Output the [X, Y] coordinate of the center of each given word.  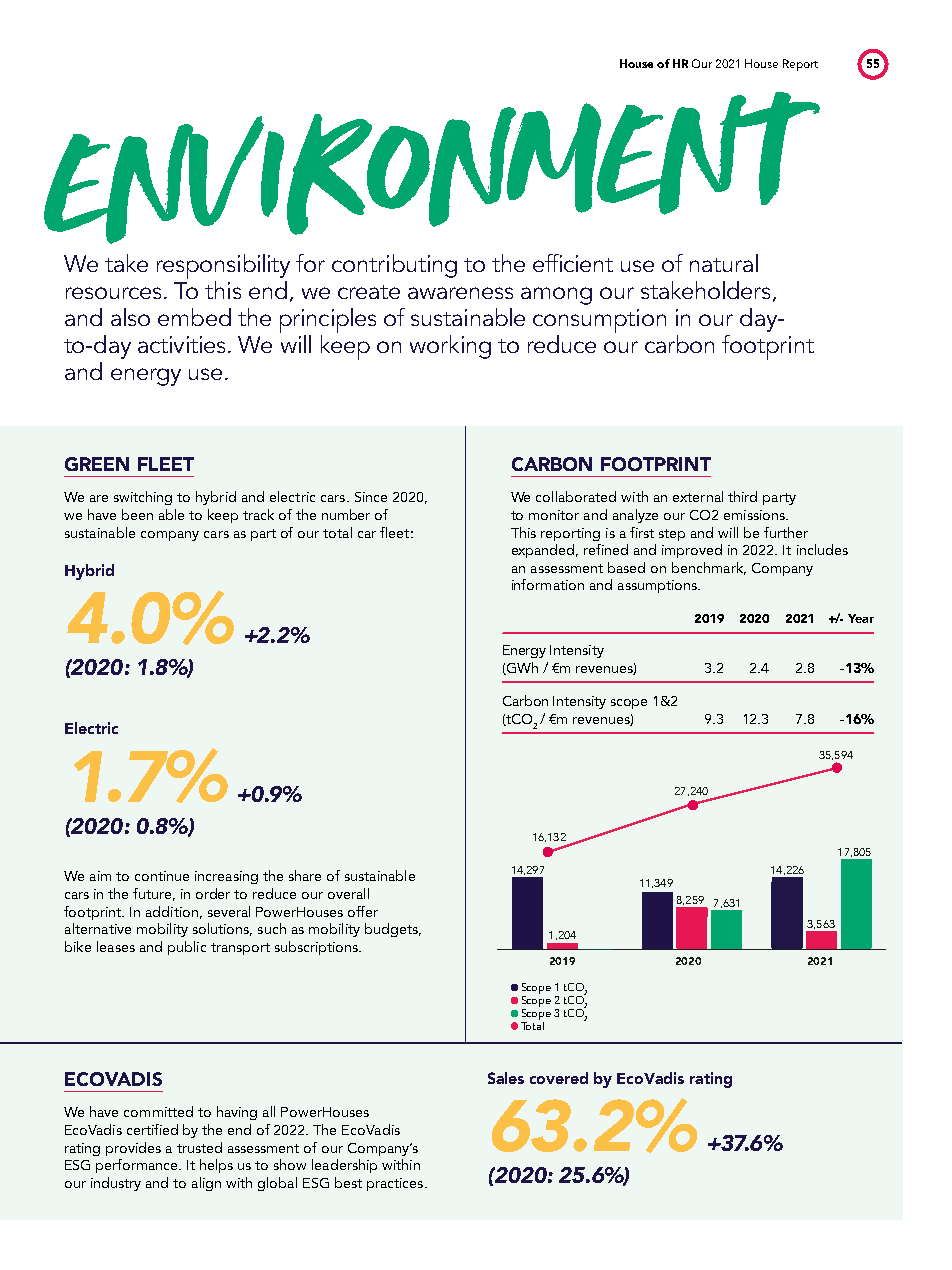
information [548, 584]
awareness [460, 293]
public [187, 948]
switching [143, 498]
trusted [199, 1147]
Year [861, 618]
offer [363, 911]
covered [559, 1078]
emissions [755, 515]
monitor [554, 515]
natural [724, 263]
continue [162, 876]
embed [194, 317]
